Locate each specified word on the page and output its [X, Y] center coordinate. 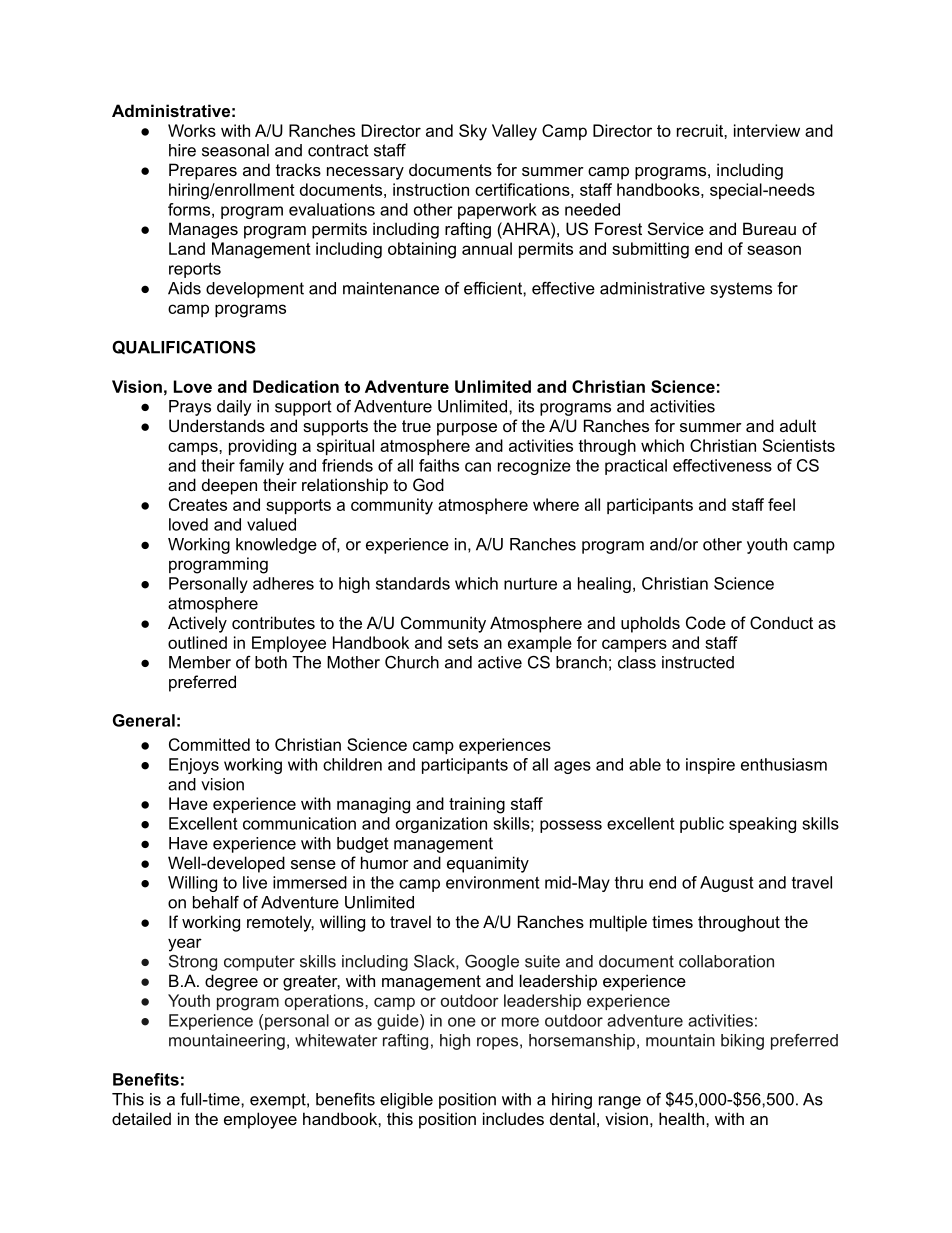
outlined [197, 642]
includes [513, 1118]
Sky [473, 132]
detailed [141, 1118]
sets [463, 643]
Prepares [203, 171]
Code [706, 622]
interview [767, 130]
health [681, 1118]
